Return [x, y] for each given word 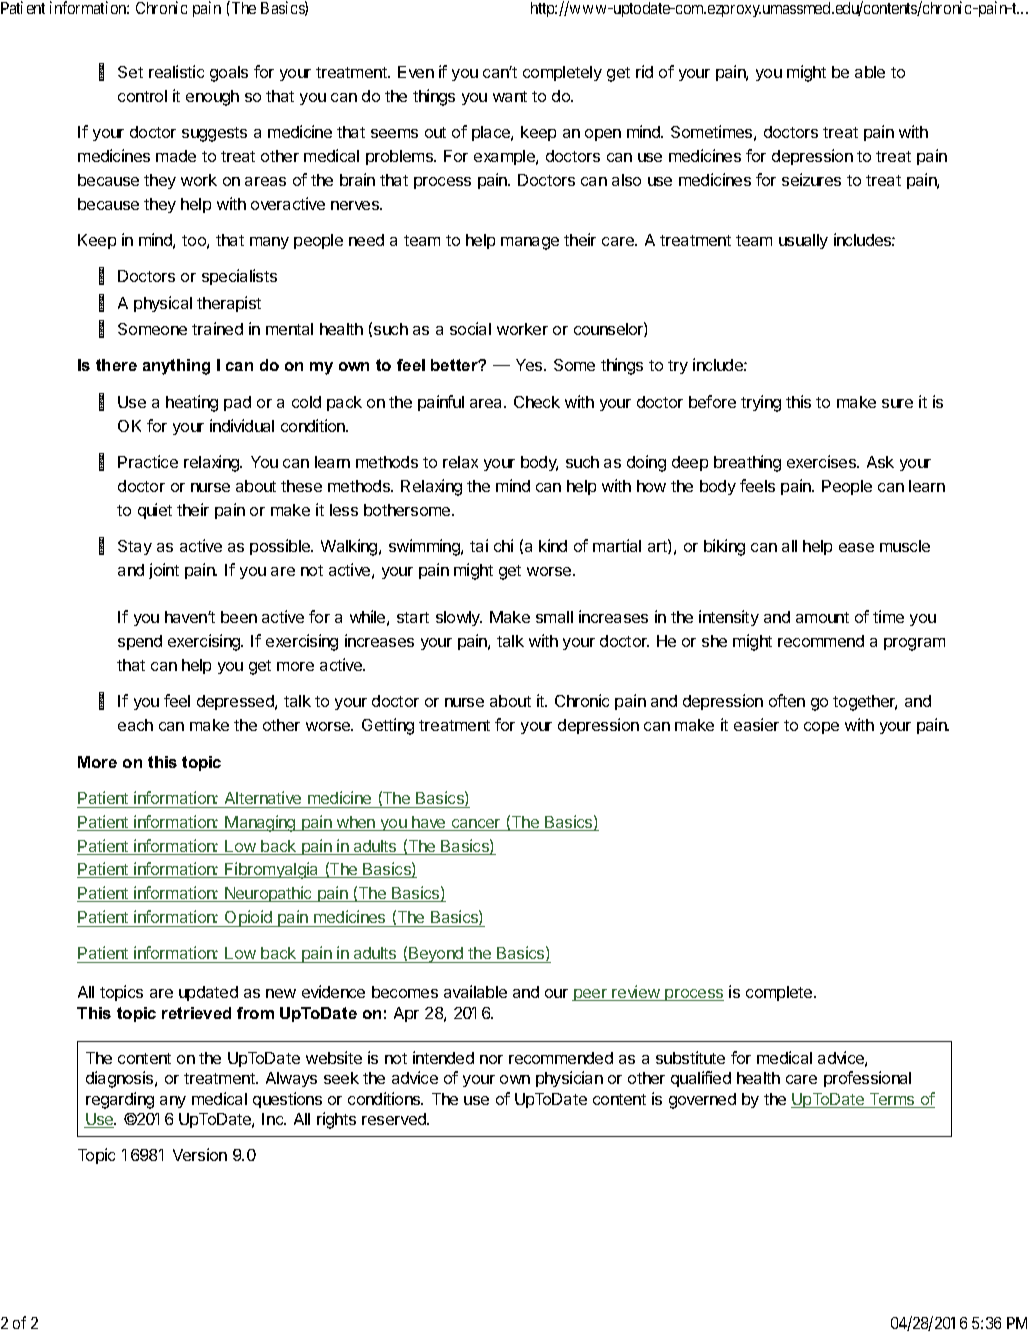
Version [200, 1154]
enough [212, 98]
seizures [811, 179]
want [510, 96]
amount [822, 617]
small [554, 617]
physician [569, 1079]
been [239, 617]
